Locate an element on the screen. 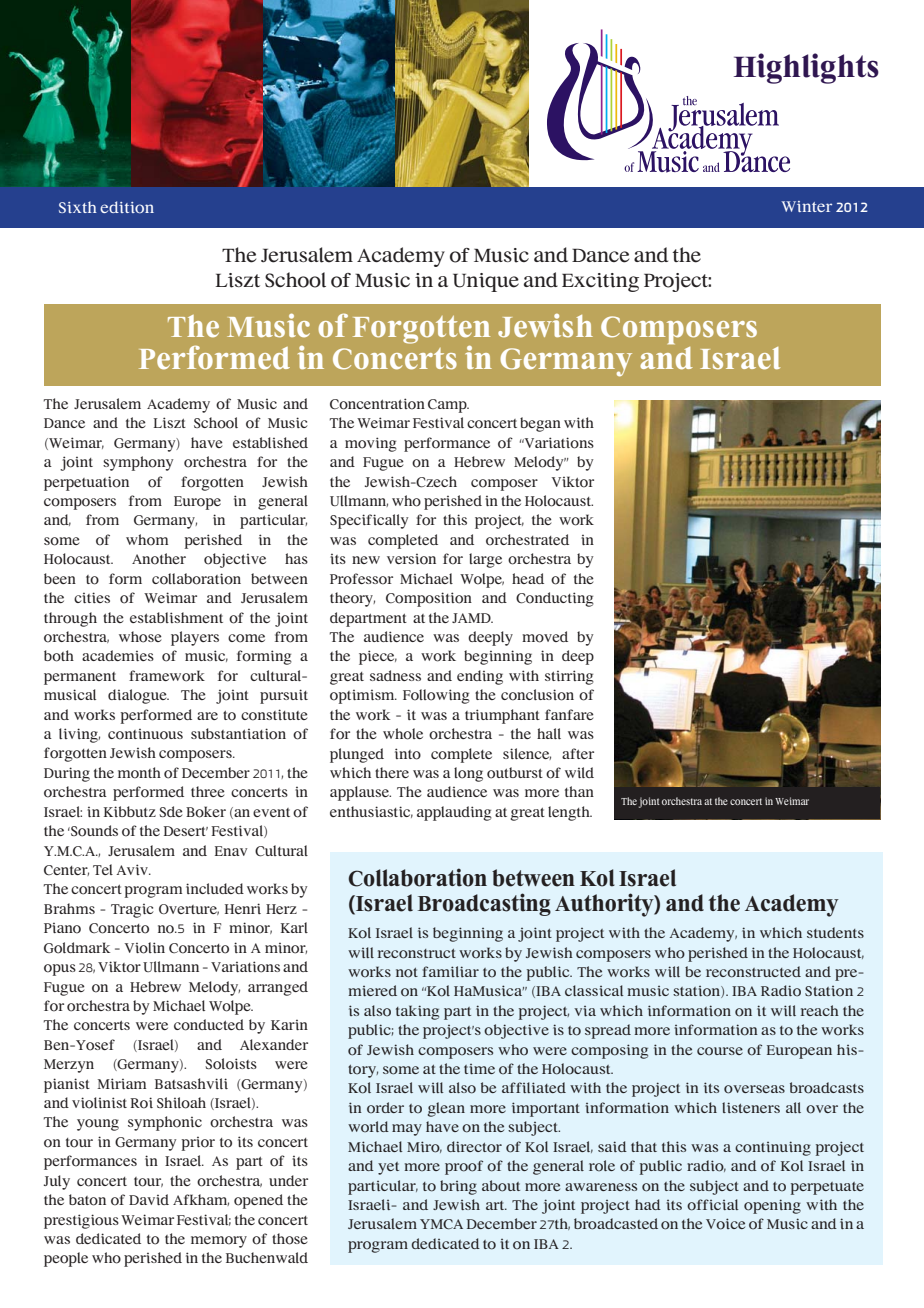 This screenshot has width=924, height=1308. Highlights is located at coordinates (806, 68).
